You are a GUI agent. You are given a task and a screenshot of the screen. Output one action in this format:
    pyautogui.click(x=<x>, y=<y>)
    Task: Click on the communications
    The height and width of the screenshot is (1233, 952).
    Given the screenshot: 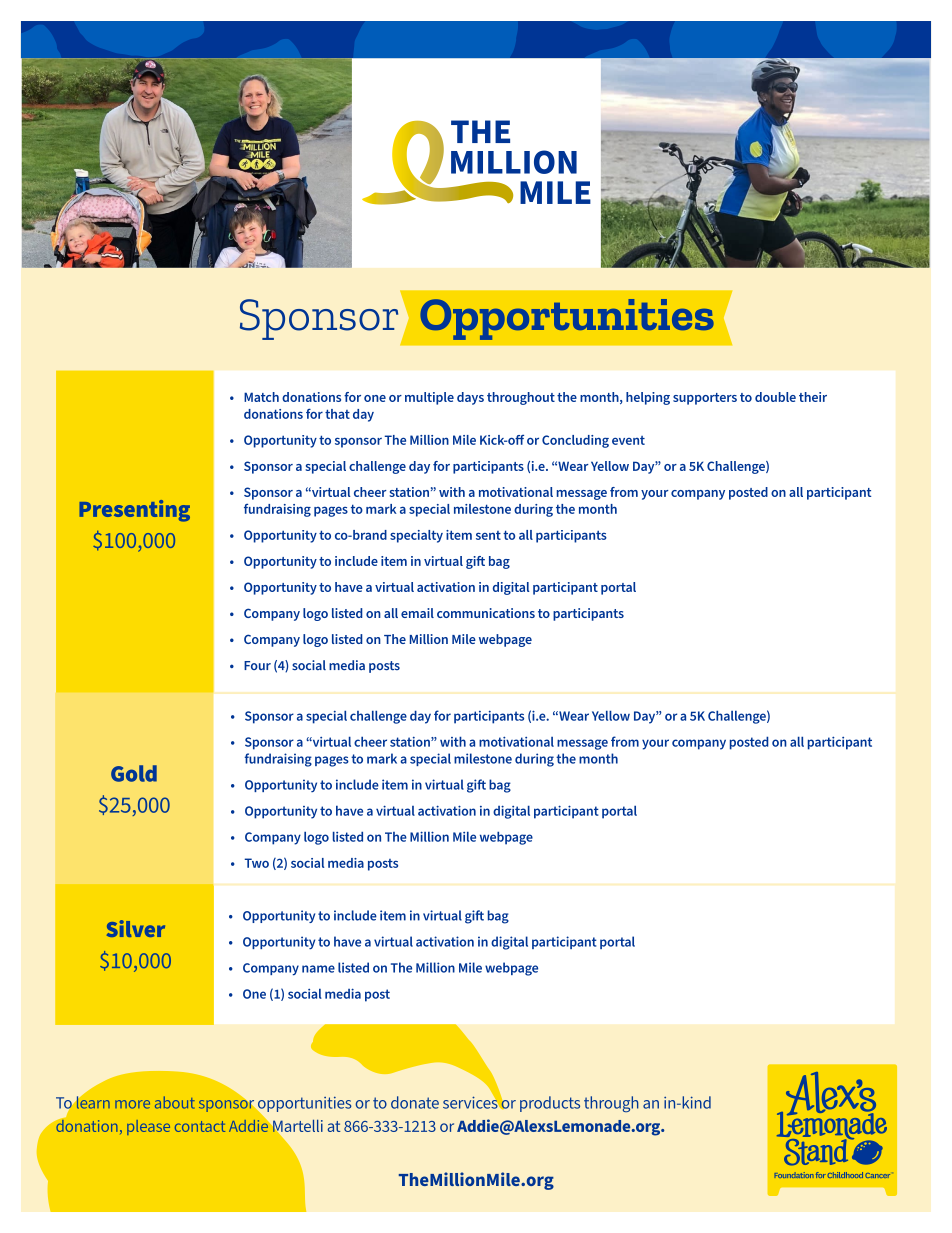 What is the action you would take?
    pyautogui.click(x=486, y=613)
